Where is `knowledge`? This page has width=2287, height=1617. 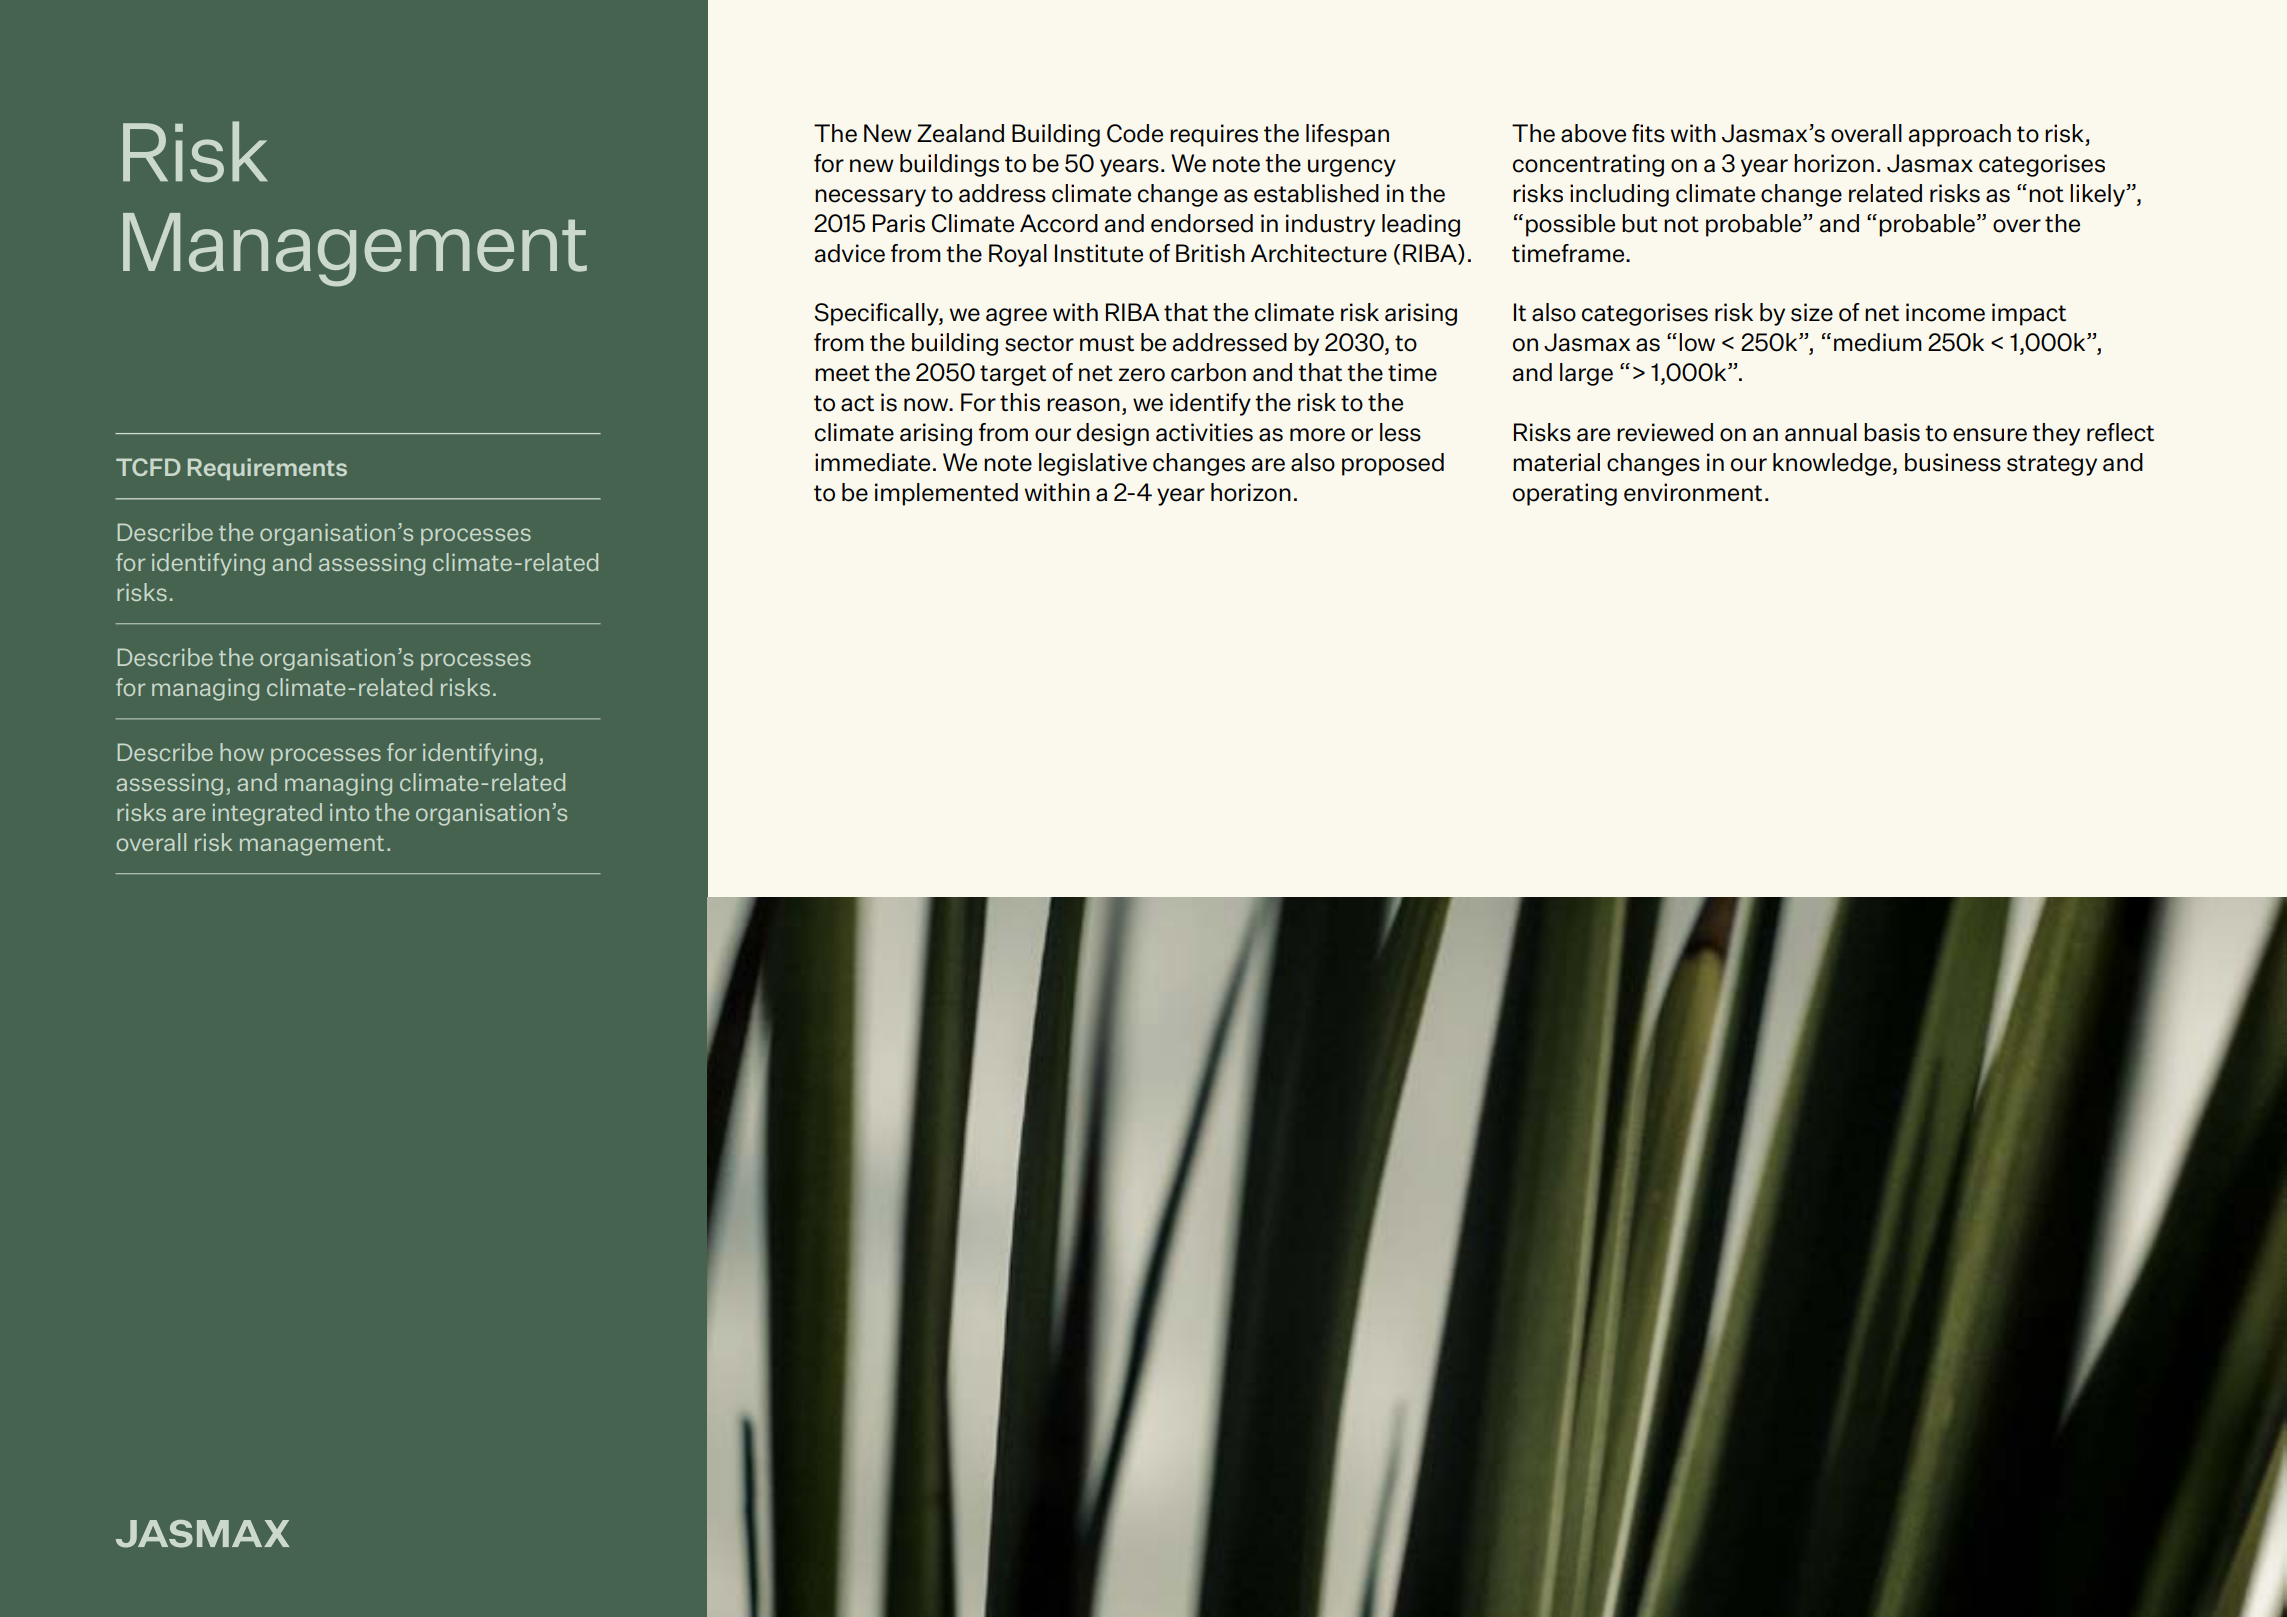 knowledge is located at coordinates (1832, 464).
